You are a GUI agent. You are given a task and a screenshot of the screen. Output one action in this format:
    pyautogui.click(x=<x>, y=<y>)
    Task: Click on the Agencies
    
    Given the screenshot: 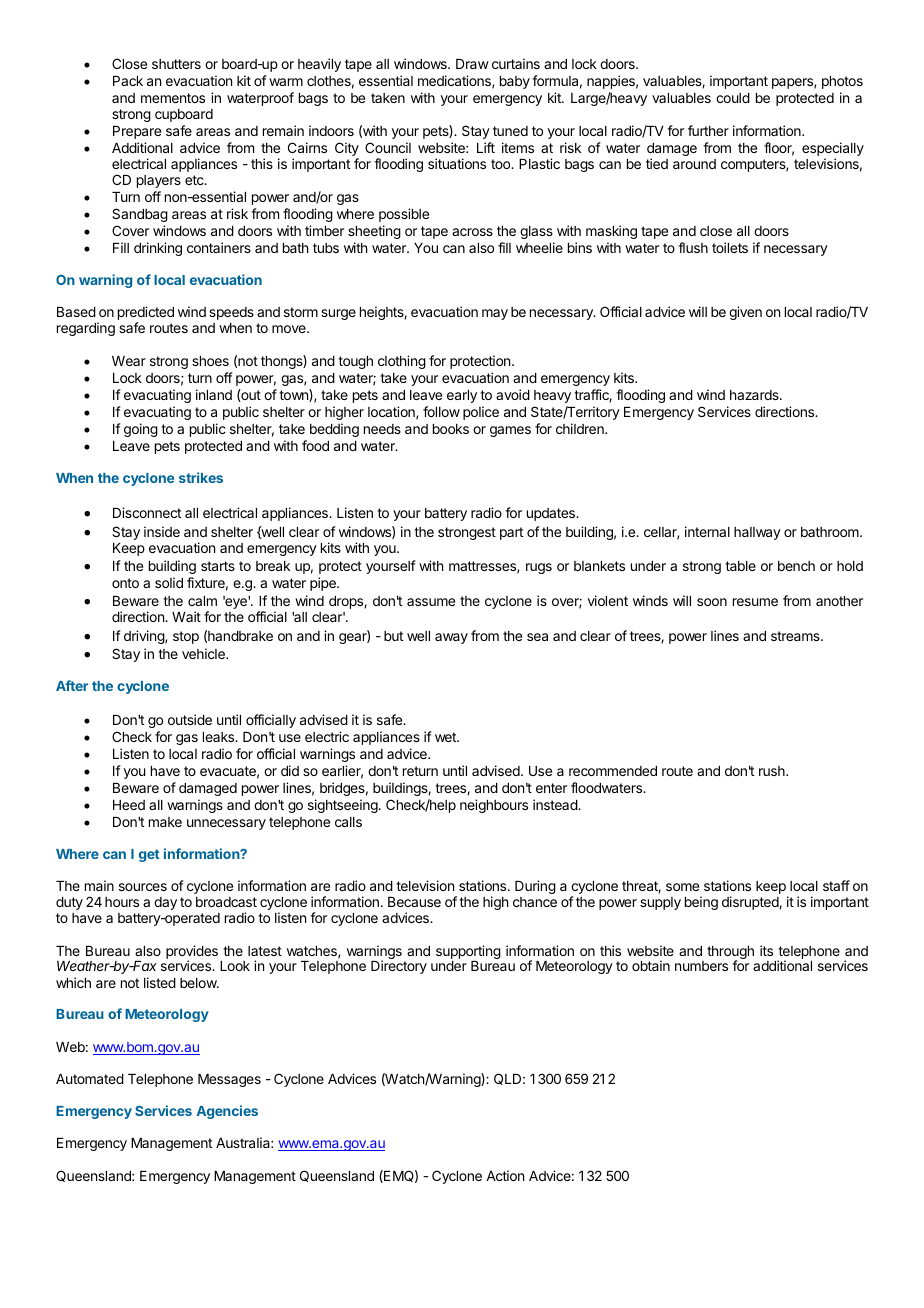 What is the action you would take?
    pyautogui.click(x=227, y=1112)
